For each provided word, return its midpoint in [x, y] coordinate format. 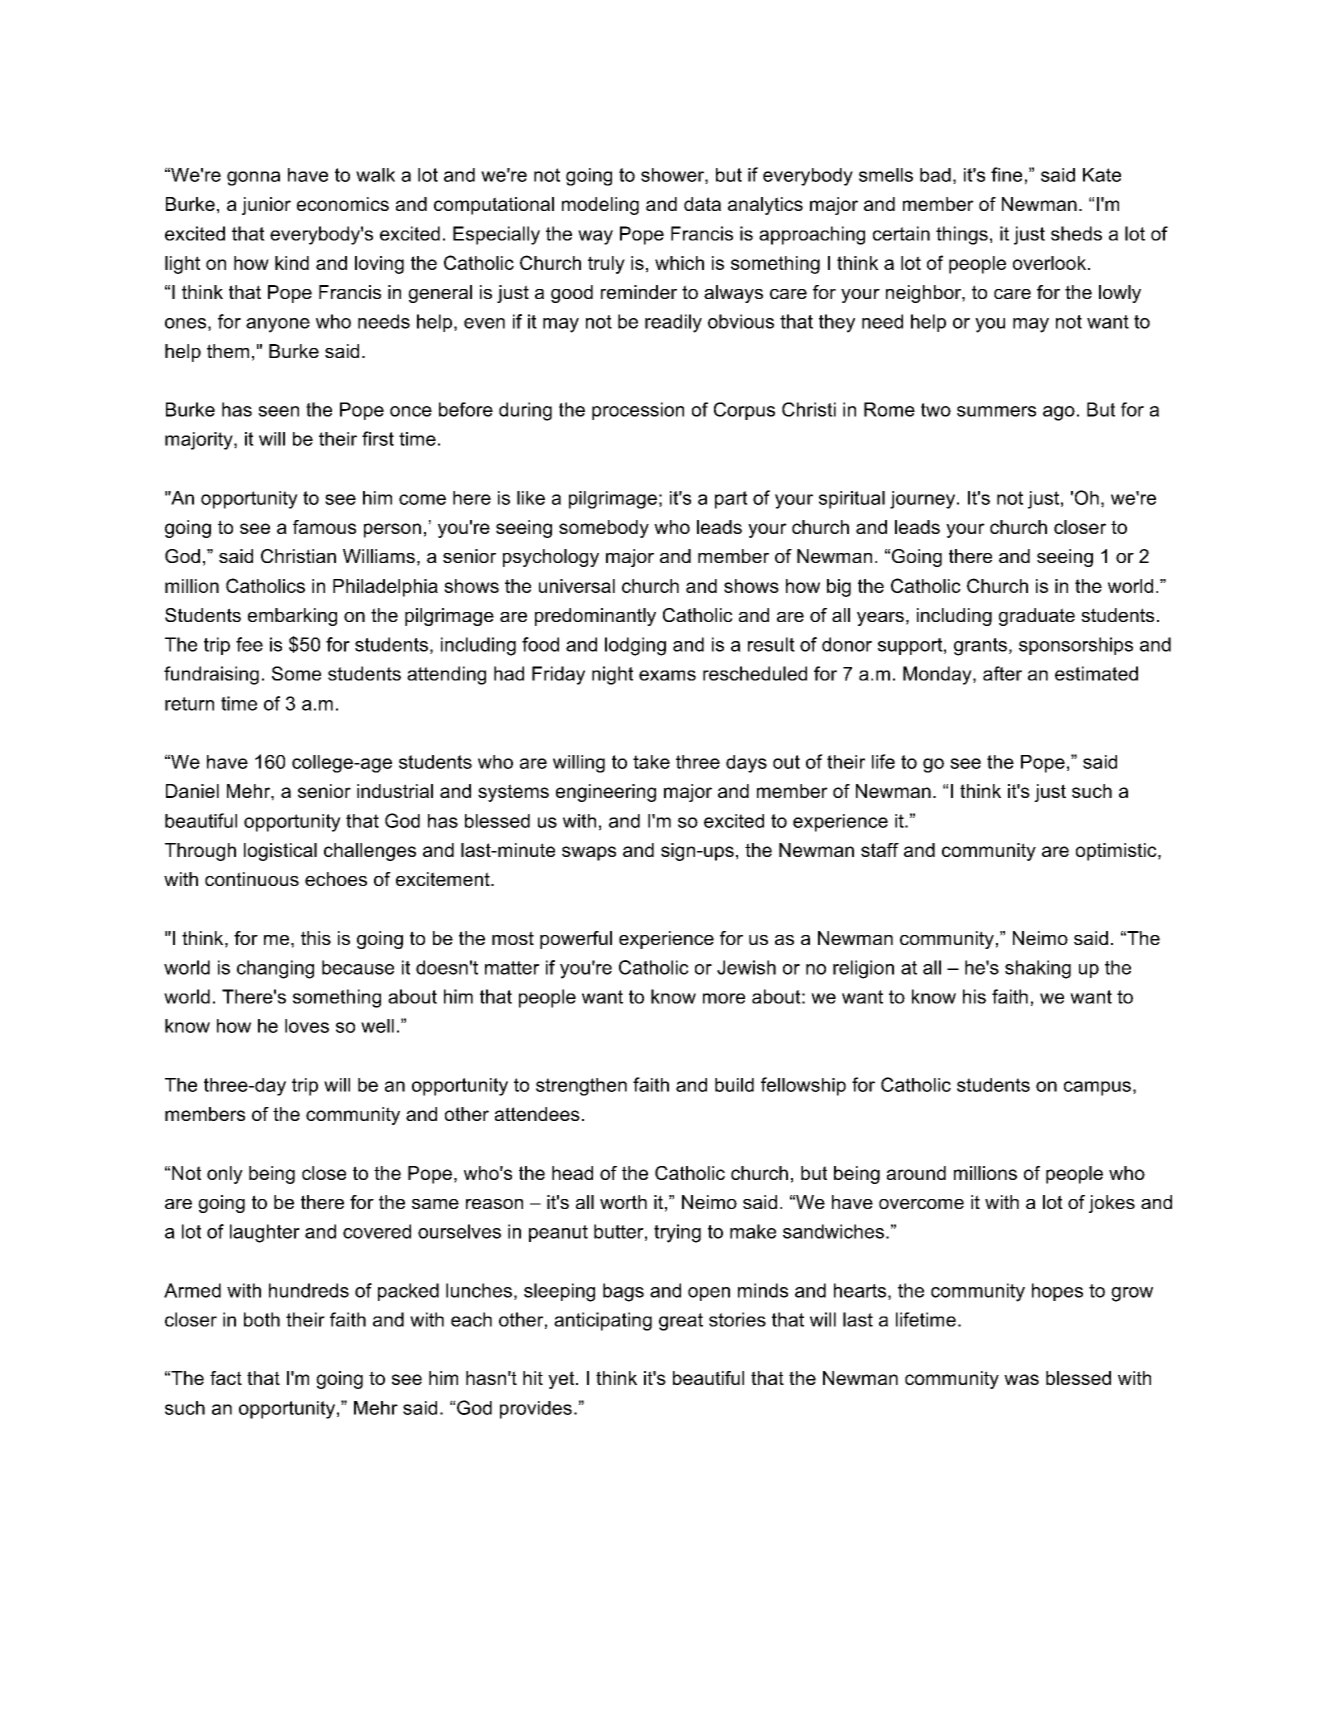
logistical [280, 852]
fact [226, 1378]
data [702, 204]
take [651, 762]
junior [266, 206]
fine [1006, 174]
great [681, 1322]
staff [880, 850]
